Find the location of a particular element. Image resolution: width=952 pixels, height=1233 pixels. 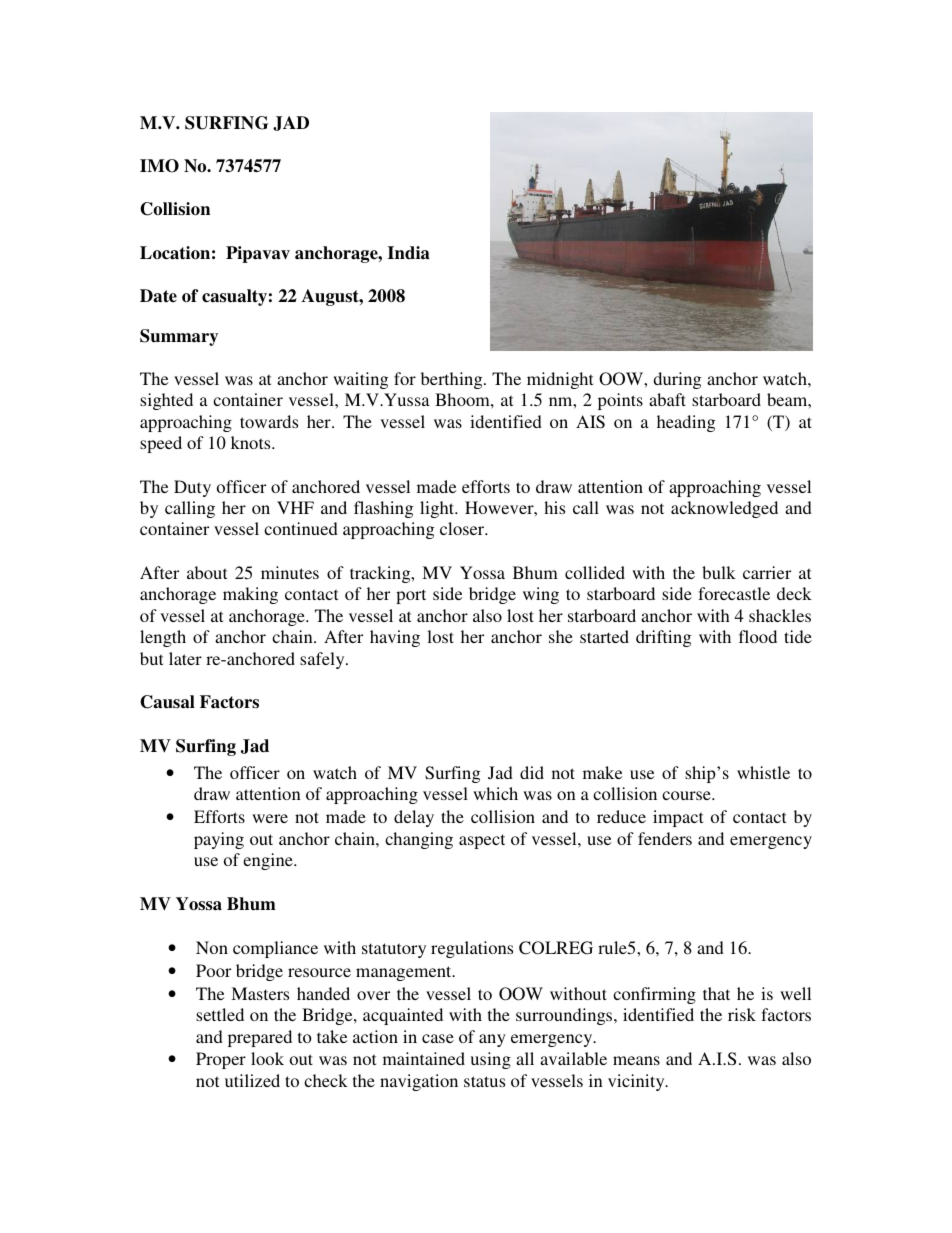

aspect is located at coordinates (482, 841).
